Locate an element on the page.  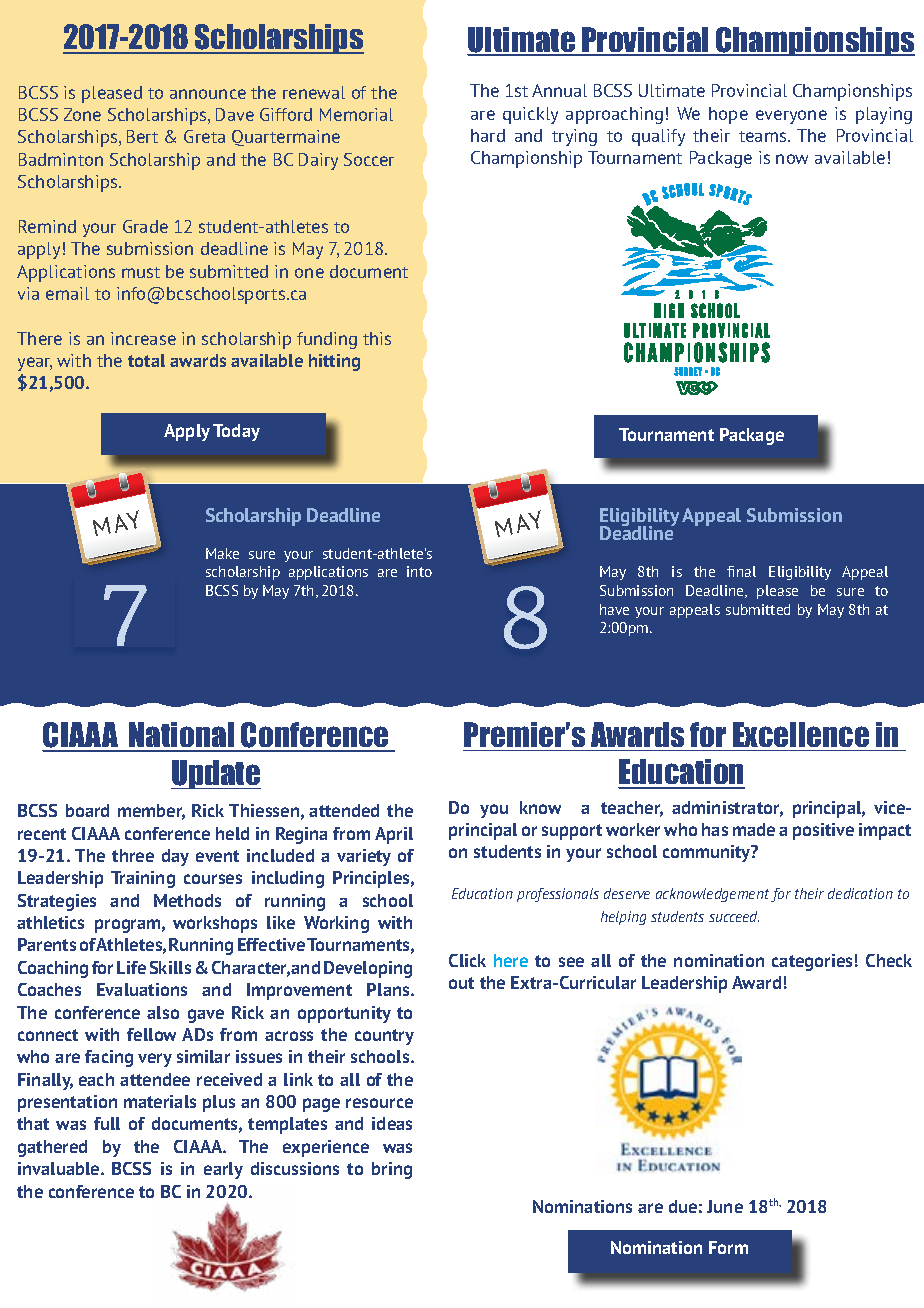
Click is located at coordinates (467, 960).
